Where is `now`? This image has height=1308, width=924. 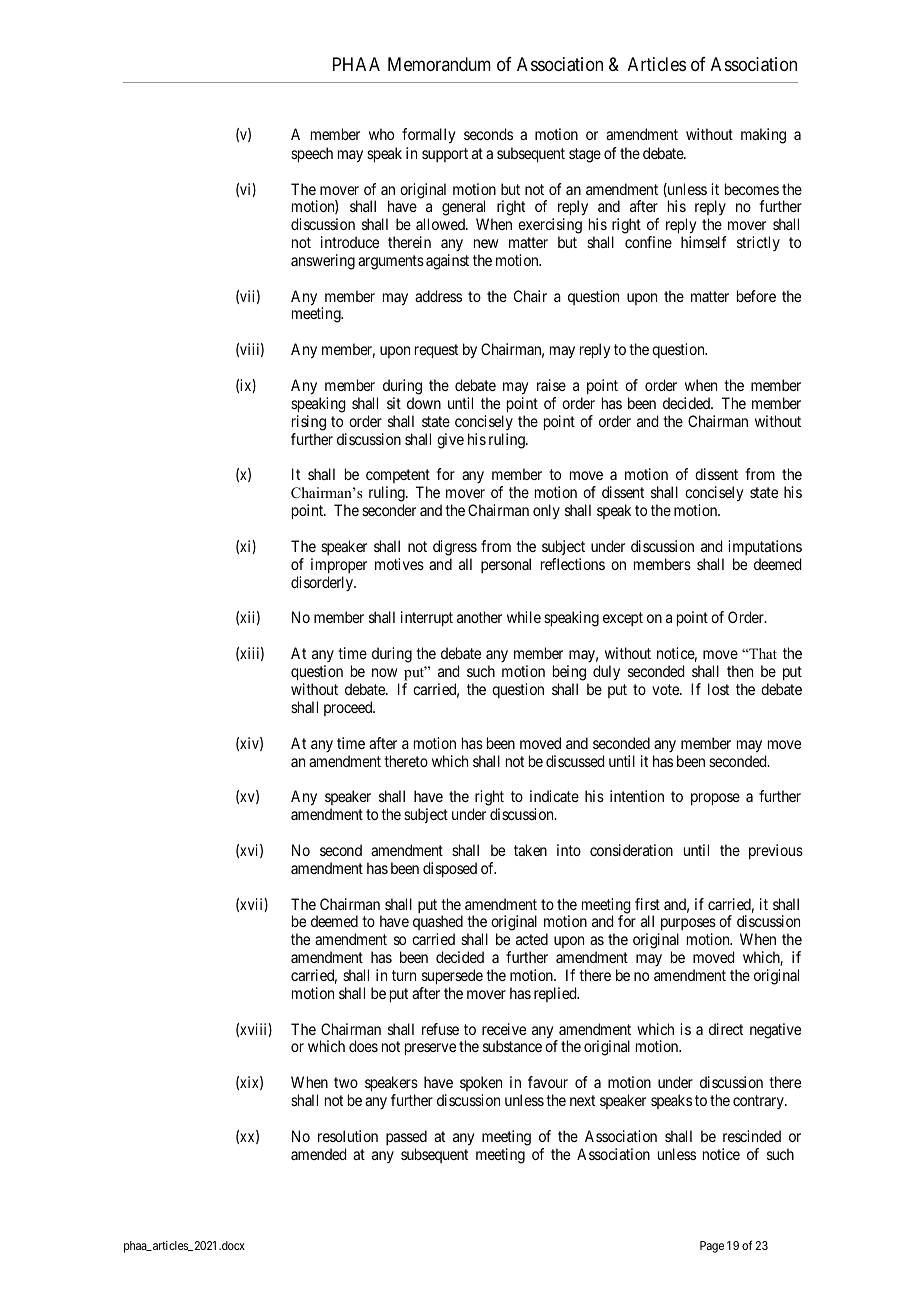 now is located at coordinates (384, 672).
